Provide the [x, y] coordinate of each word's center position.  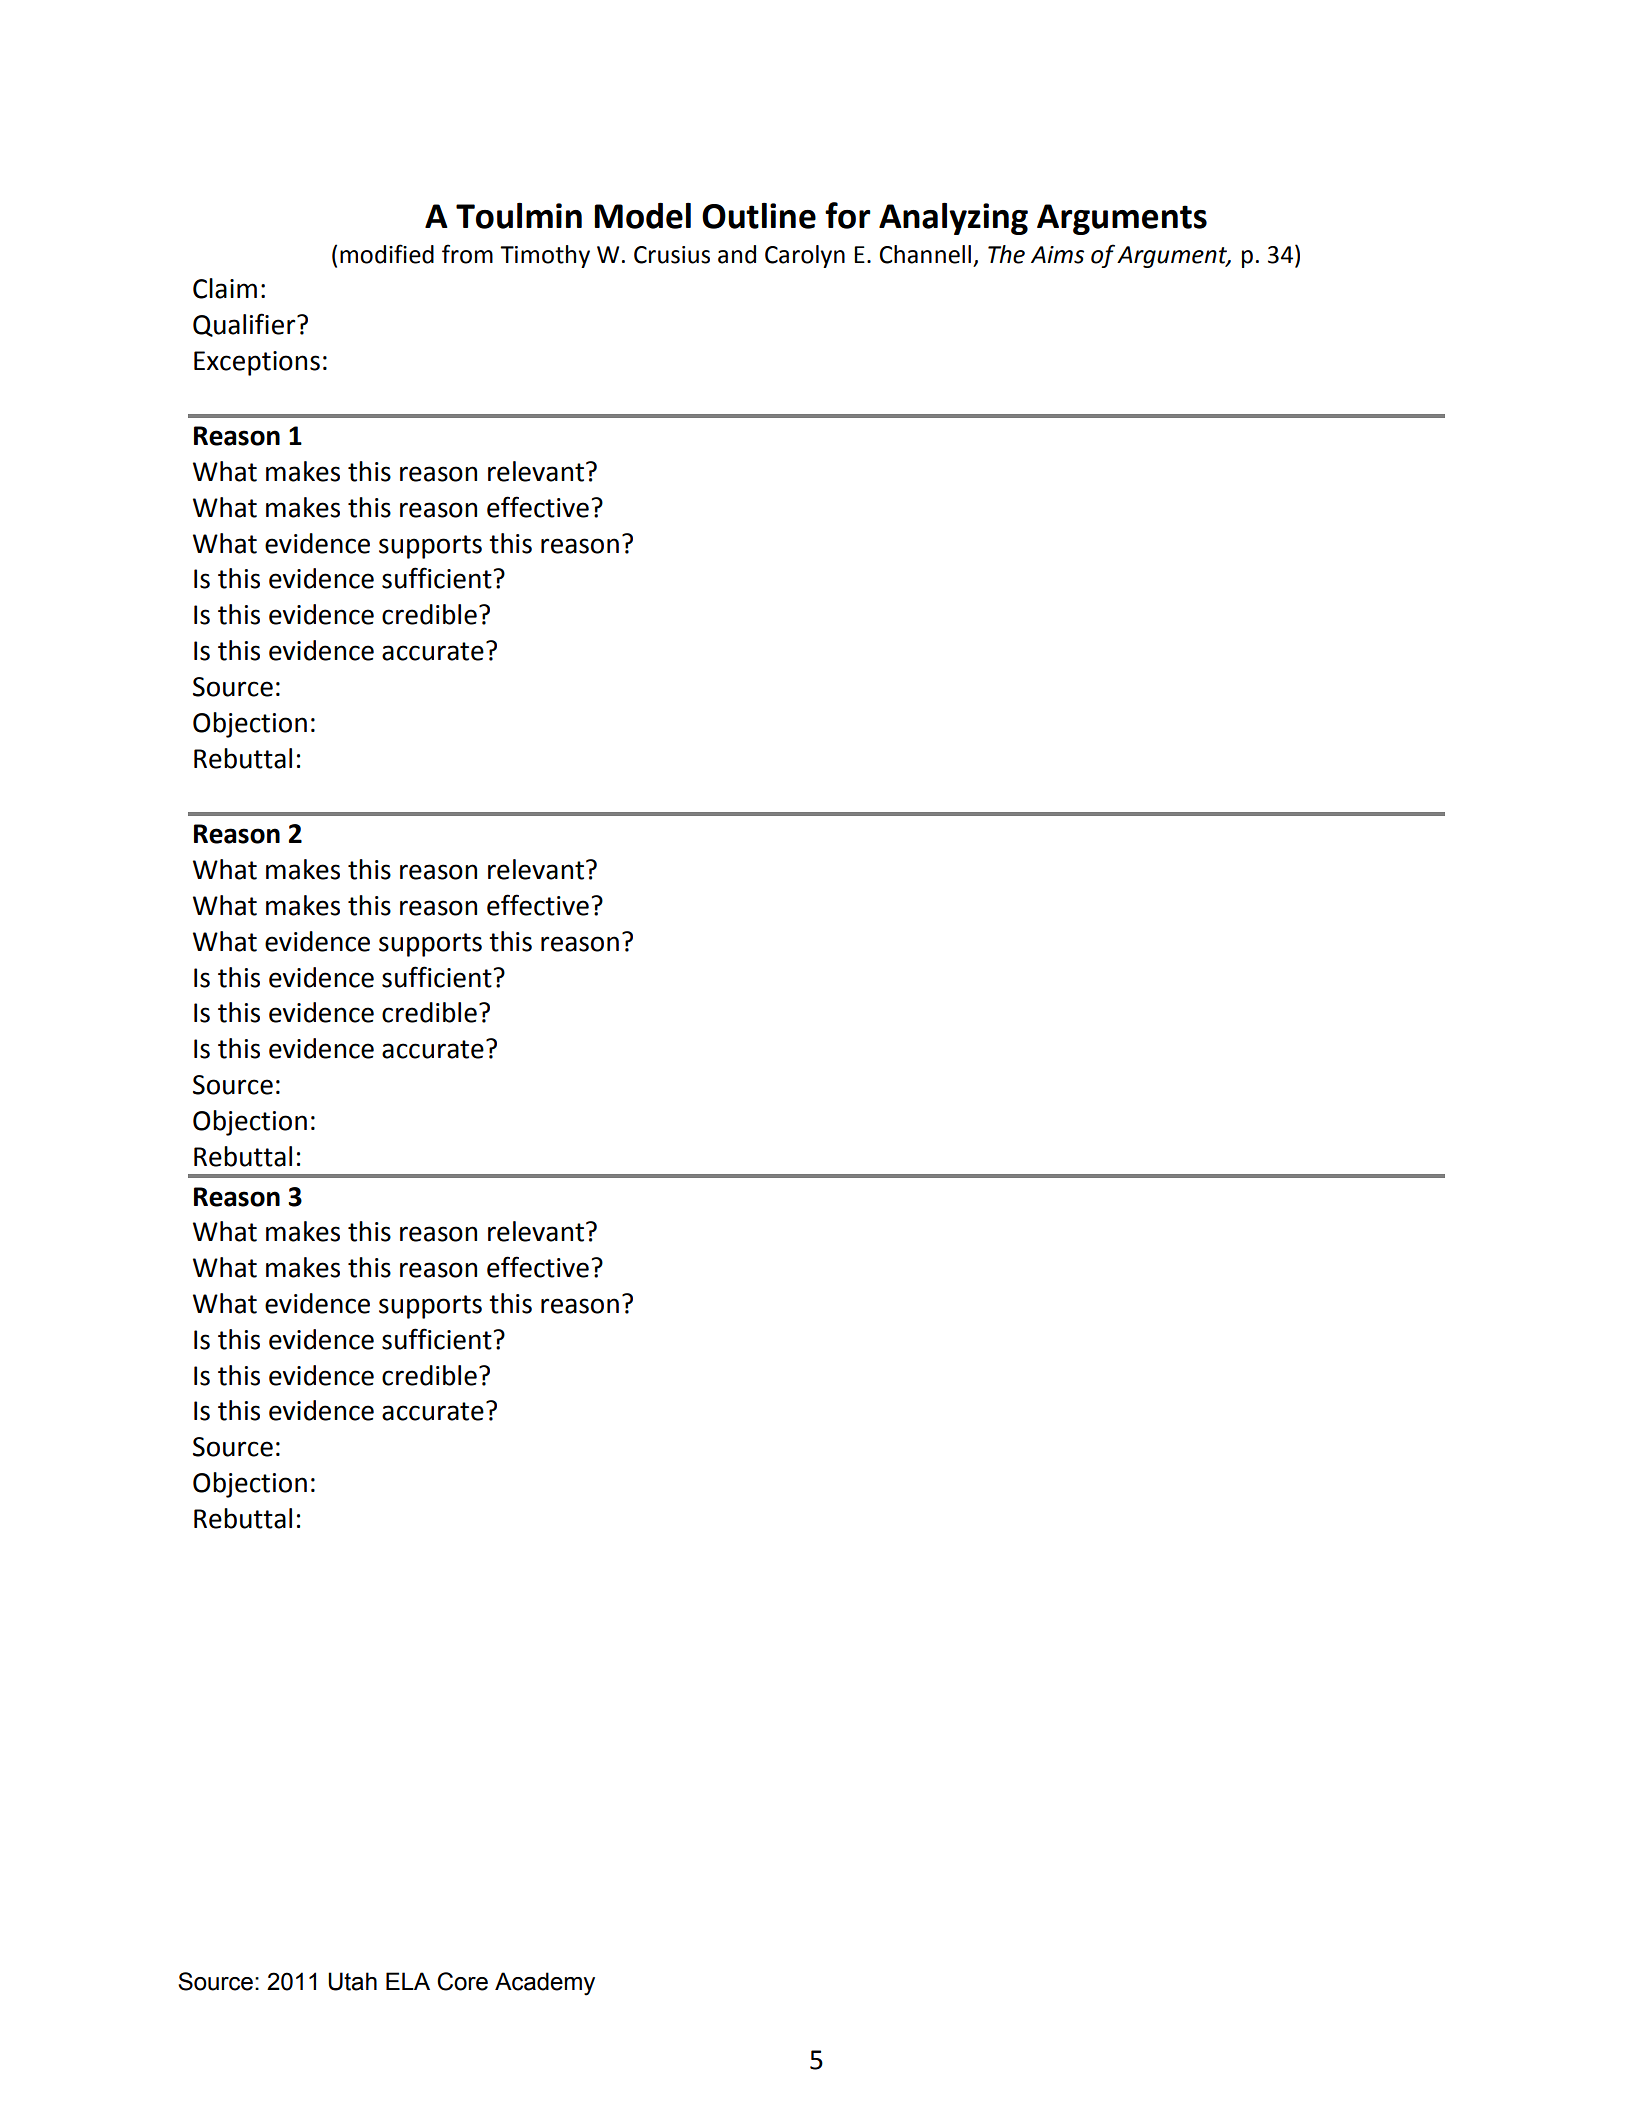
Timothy [545, 256]
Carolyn [805, 256]
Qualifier [245, 325]
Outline [759, 216]
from [467, 254]
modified [387, 254]
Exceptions [257, 363]
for [848, 215]
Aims [1057, 255]
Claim [225, 288]
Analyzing [953, 219]
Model [642, 216]
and [737, 254]
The [1006, 254]
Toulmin [519, 216]
